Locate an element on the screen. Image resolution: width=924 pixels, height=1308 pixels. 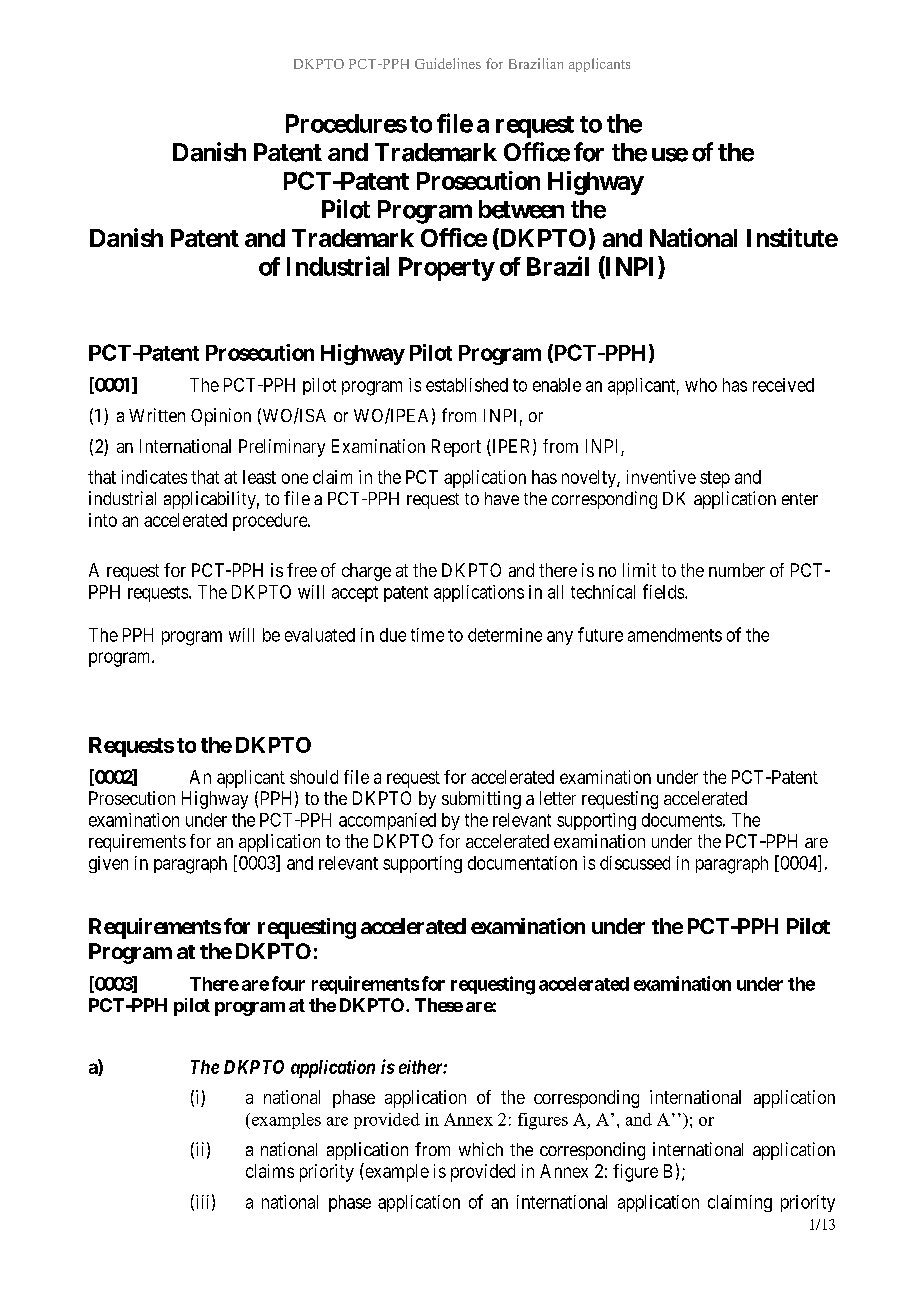
free is located at coordinates (302, 570).
